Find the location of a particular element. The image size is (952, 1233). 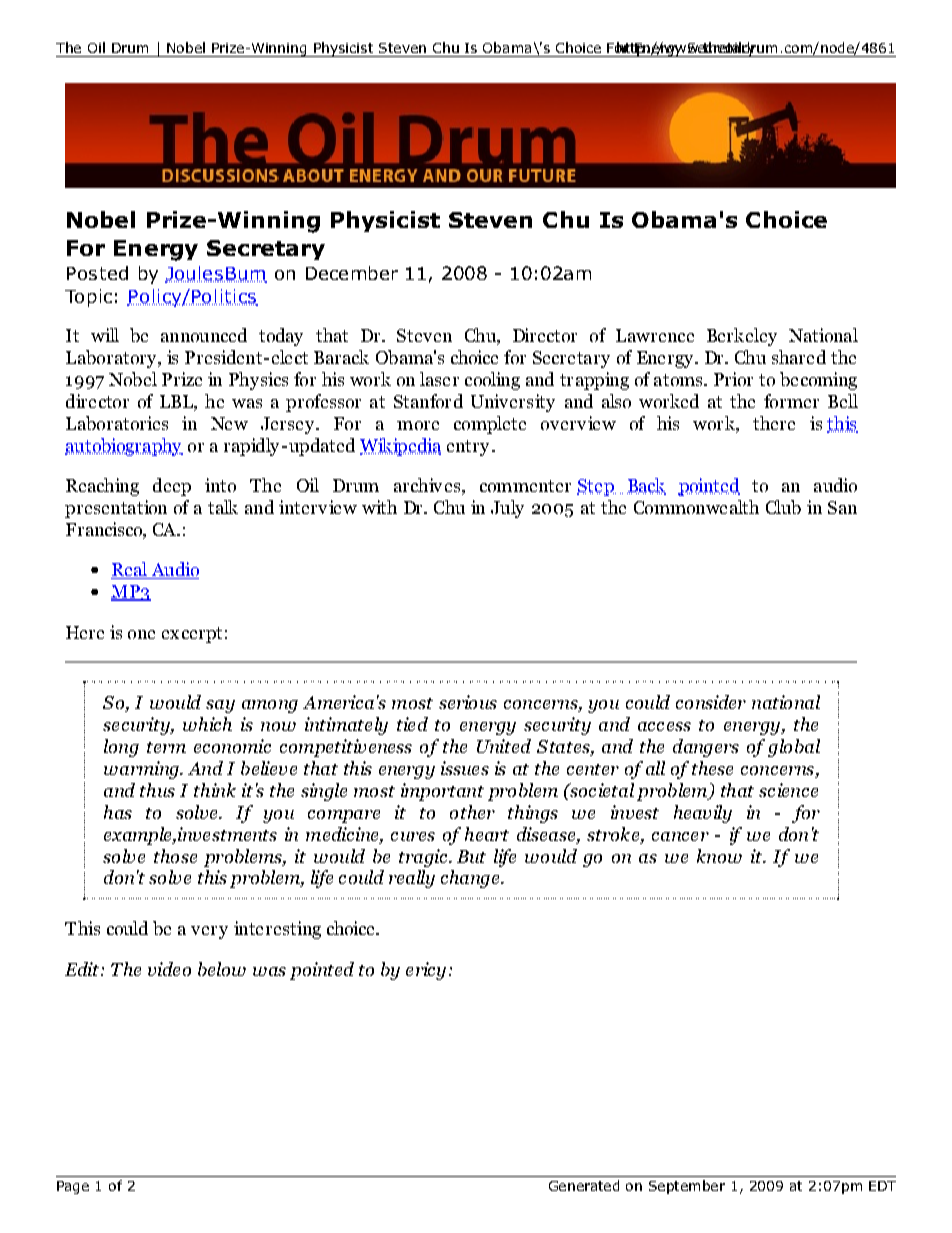

term is located at coordinates (166, 747).
